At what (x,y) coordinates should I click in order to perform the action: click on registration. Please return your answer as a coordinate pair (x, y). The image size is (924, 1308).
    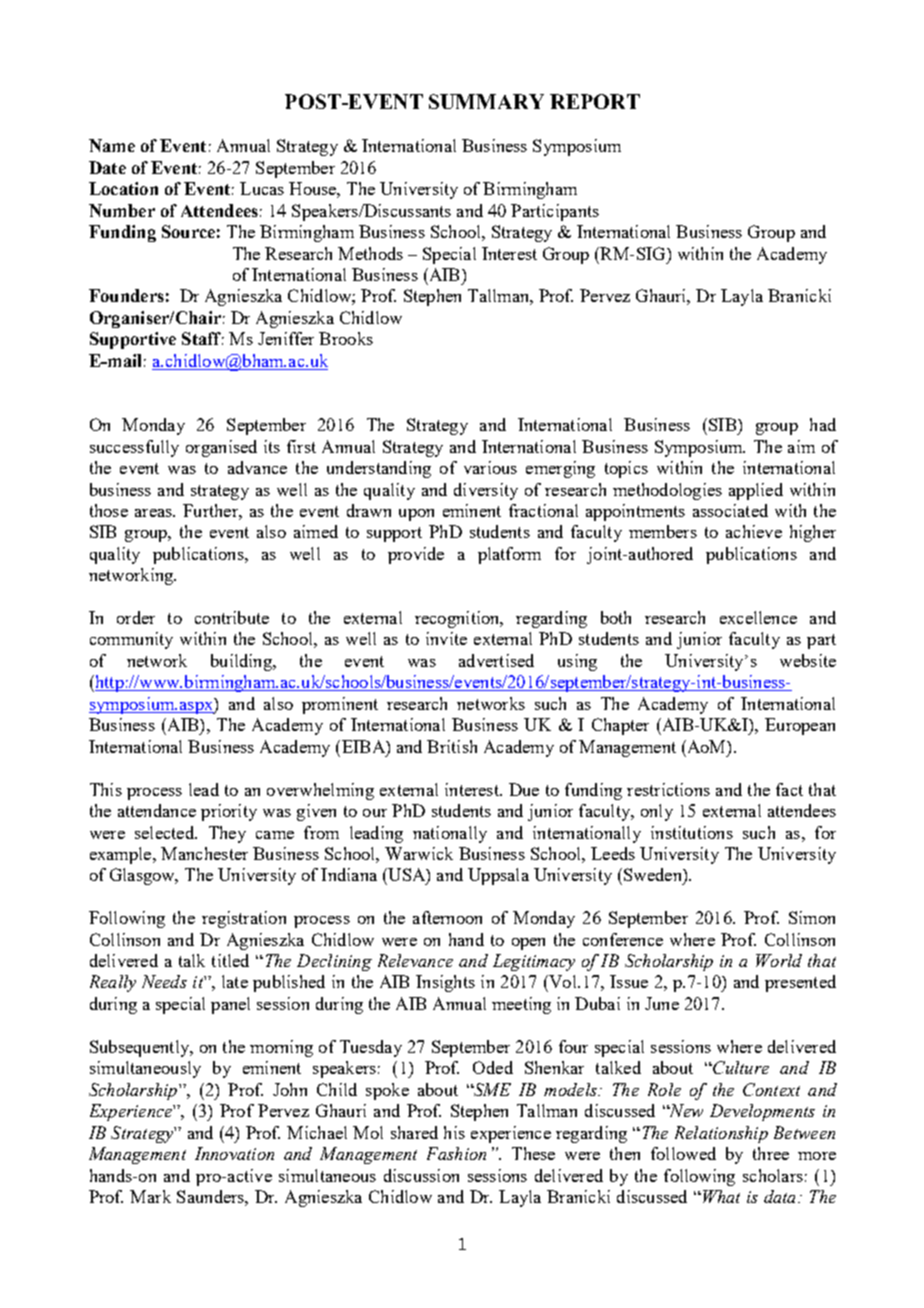
    Looking at the image, I should click on (244, 919).
